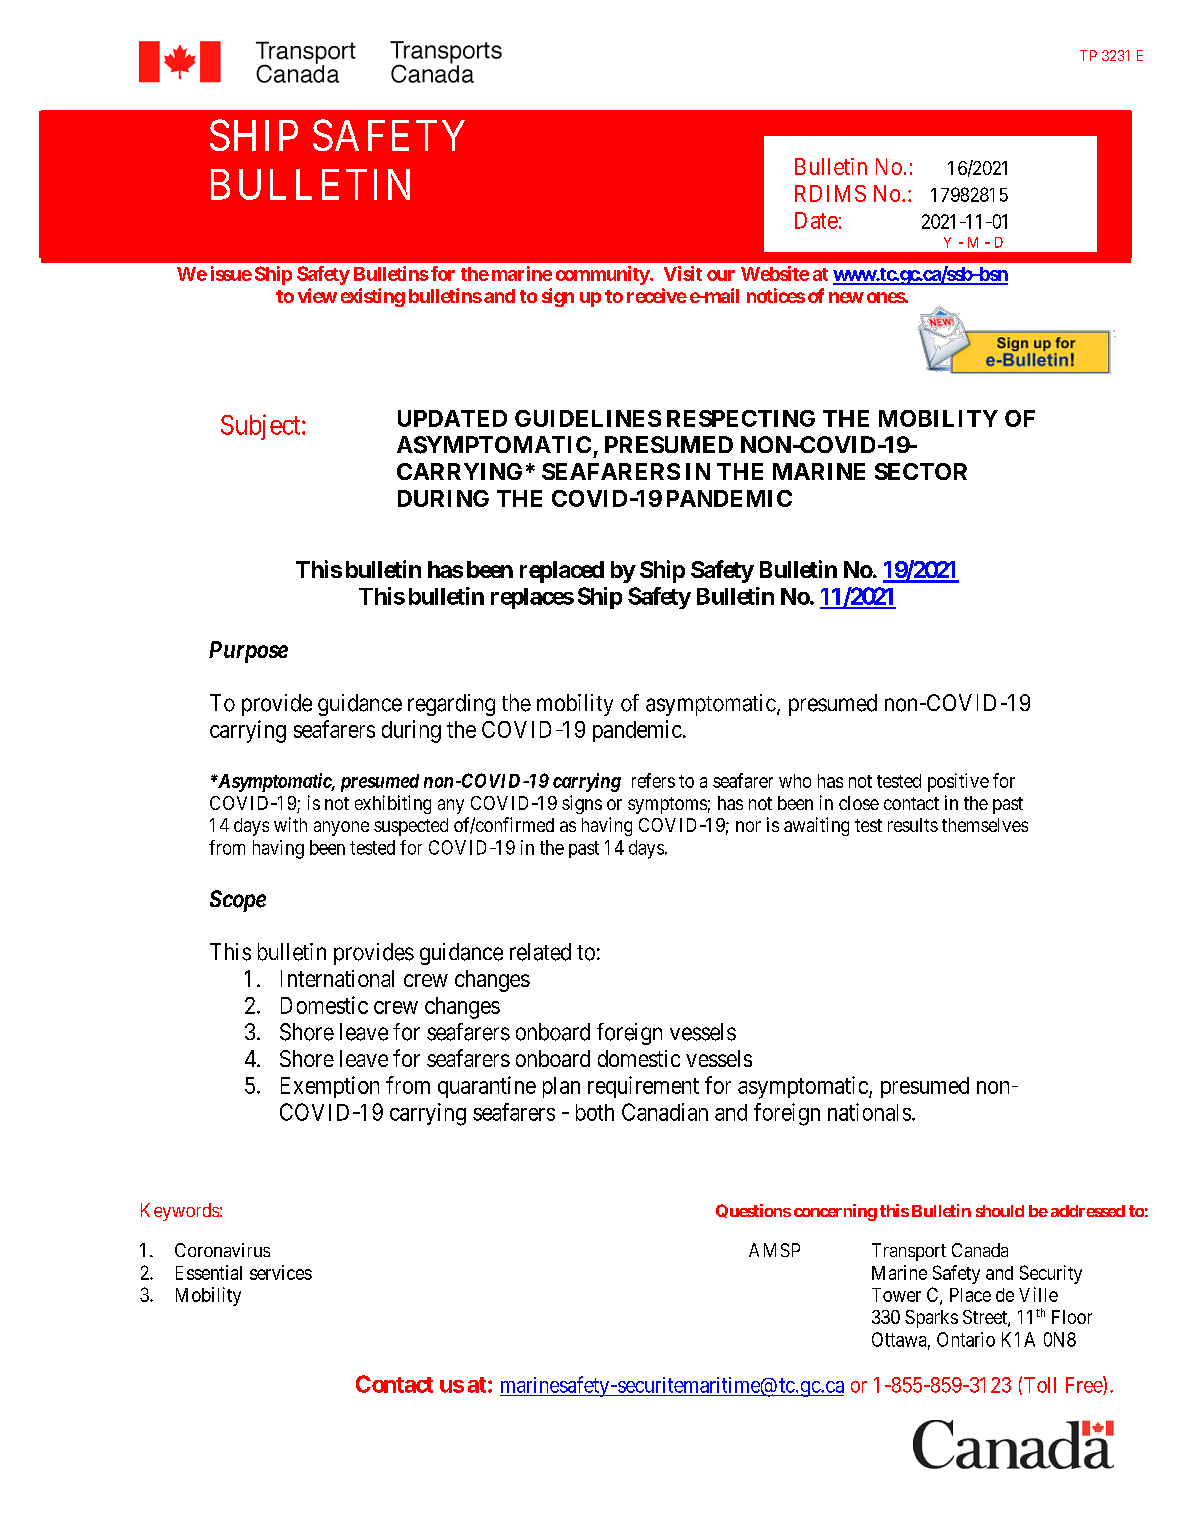 This document has height=1532, width=1184. What do you see at coordinates (683, 273) in the document?
I see `Visit` at bounding box center [683, 273].
